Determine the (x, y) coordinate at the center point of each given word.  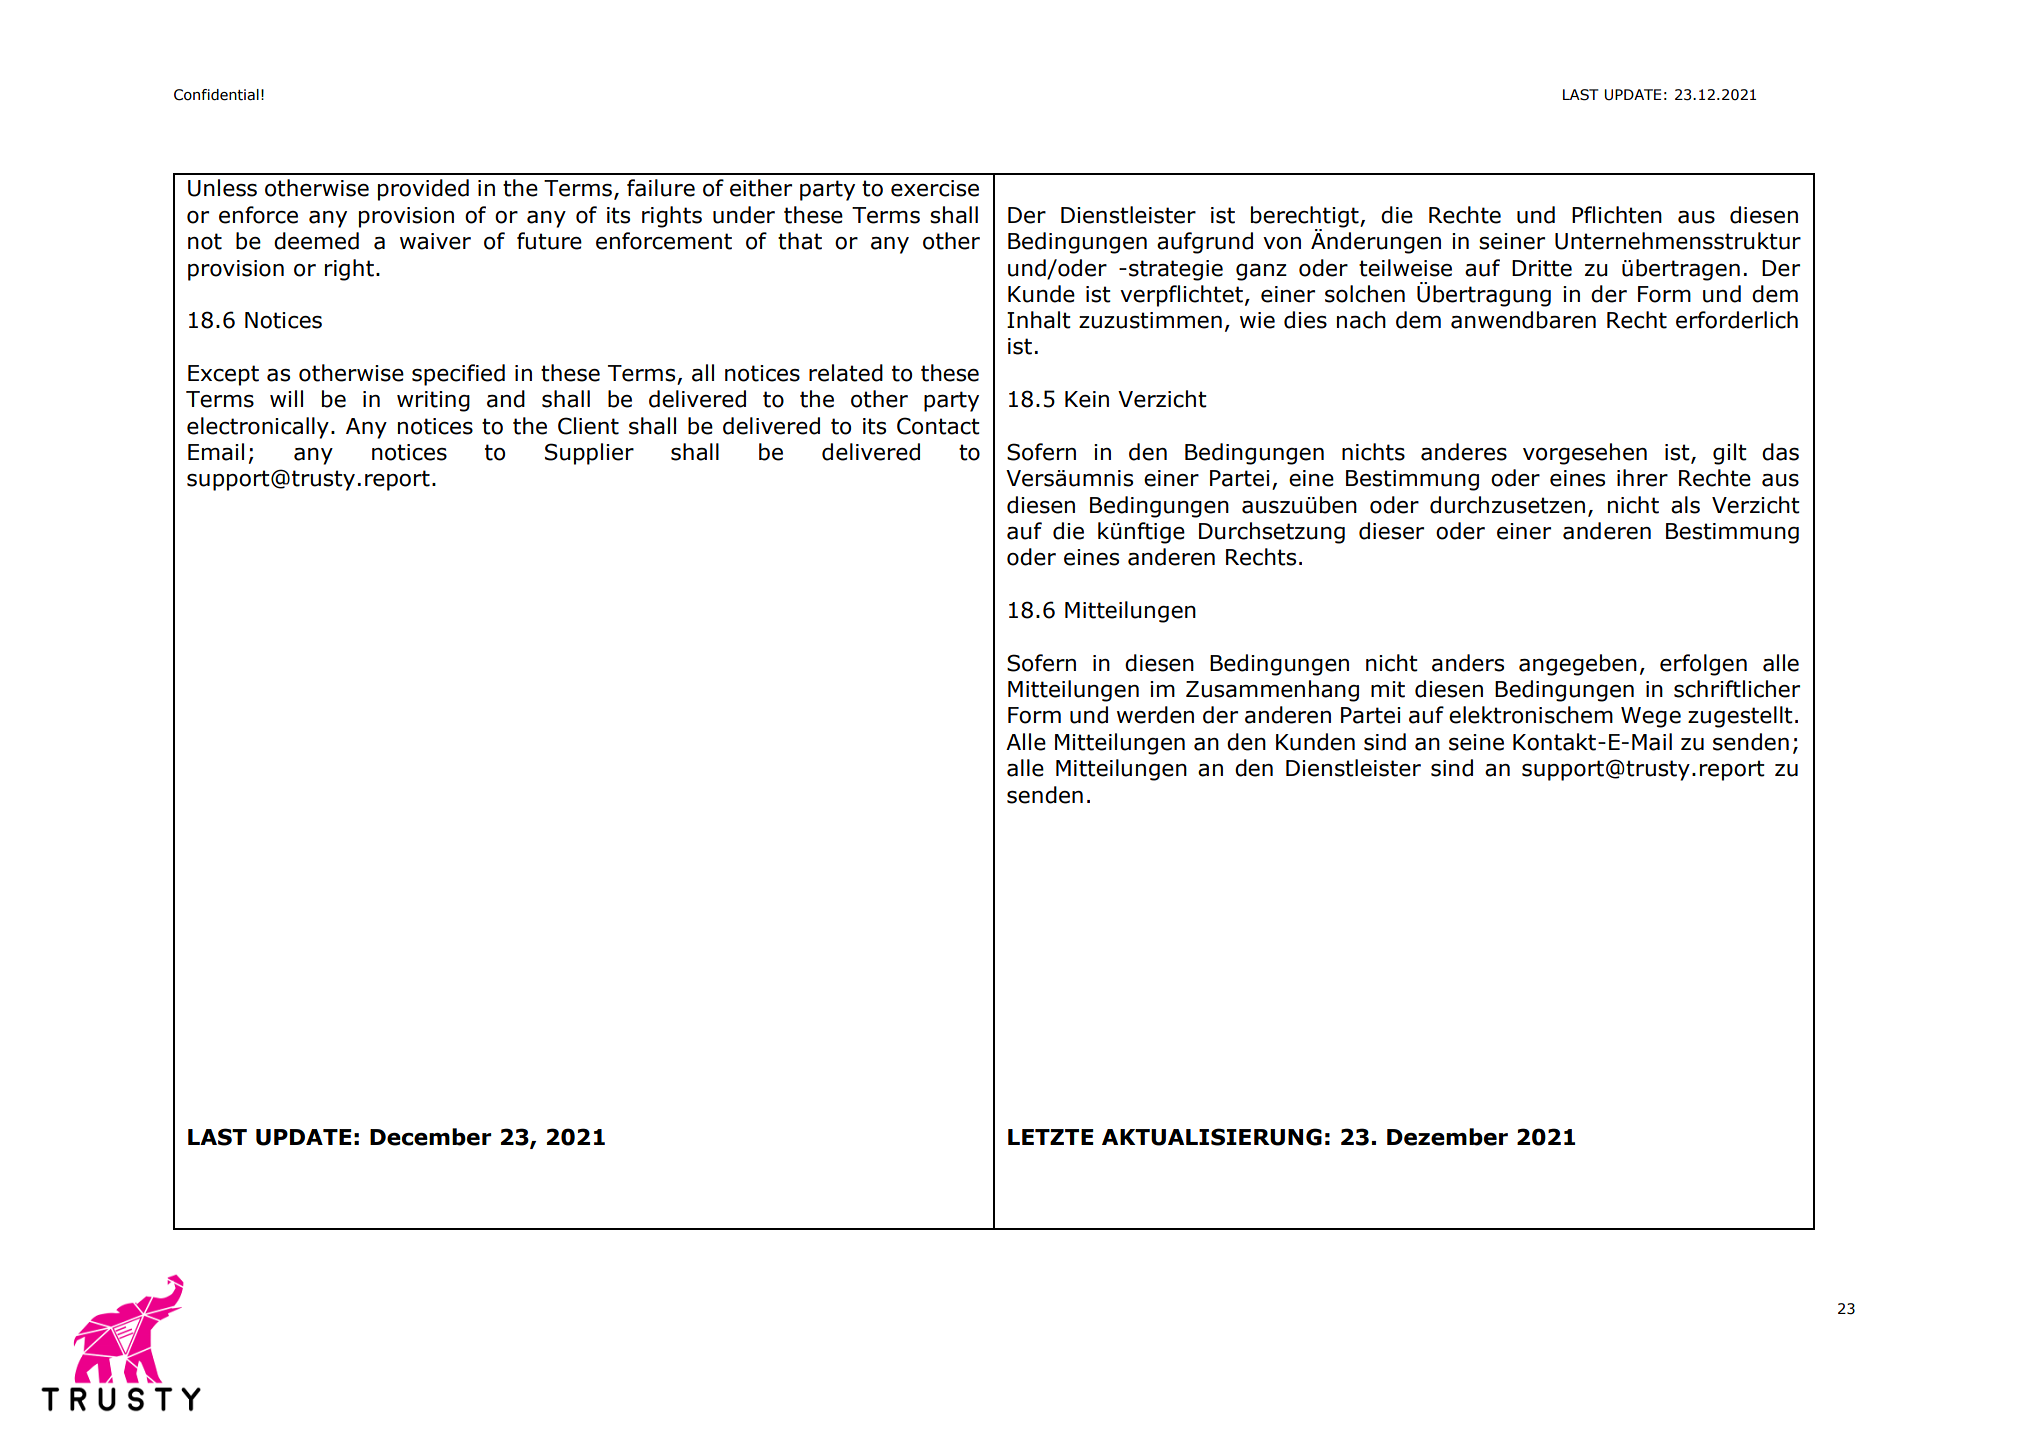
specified (458, 375)
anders (1468, 663)
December (431, 1137)
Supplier (589, 454)
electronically (258, 428)
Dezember (1447, 1137)
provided (423, 190)
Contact (938, 426)
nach (1361, 320)
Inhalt (1039, 320)
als (1685, 505)
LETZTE (1051, 1137)
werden (1155, 715)
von (1282, 243)
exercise (935, 188)
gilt (1730, 454)
